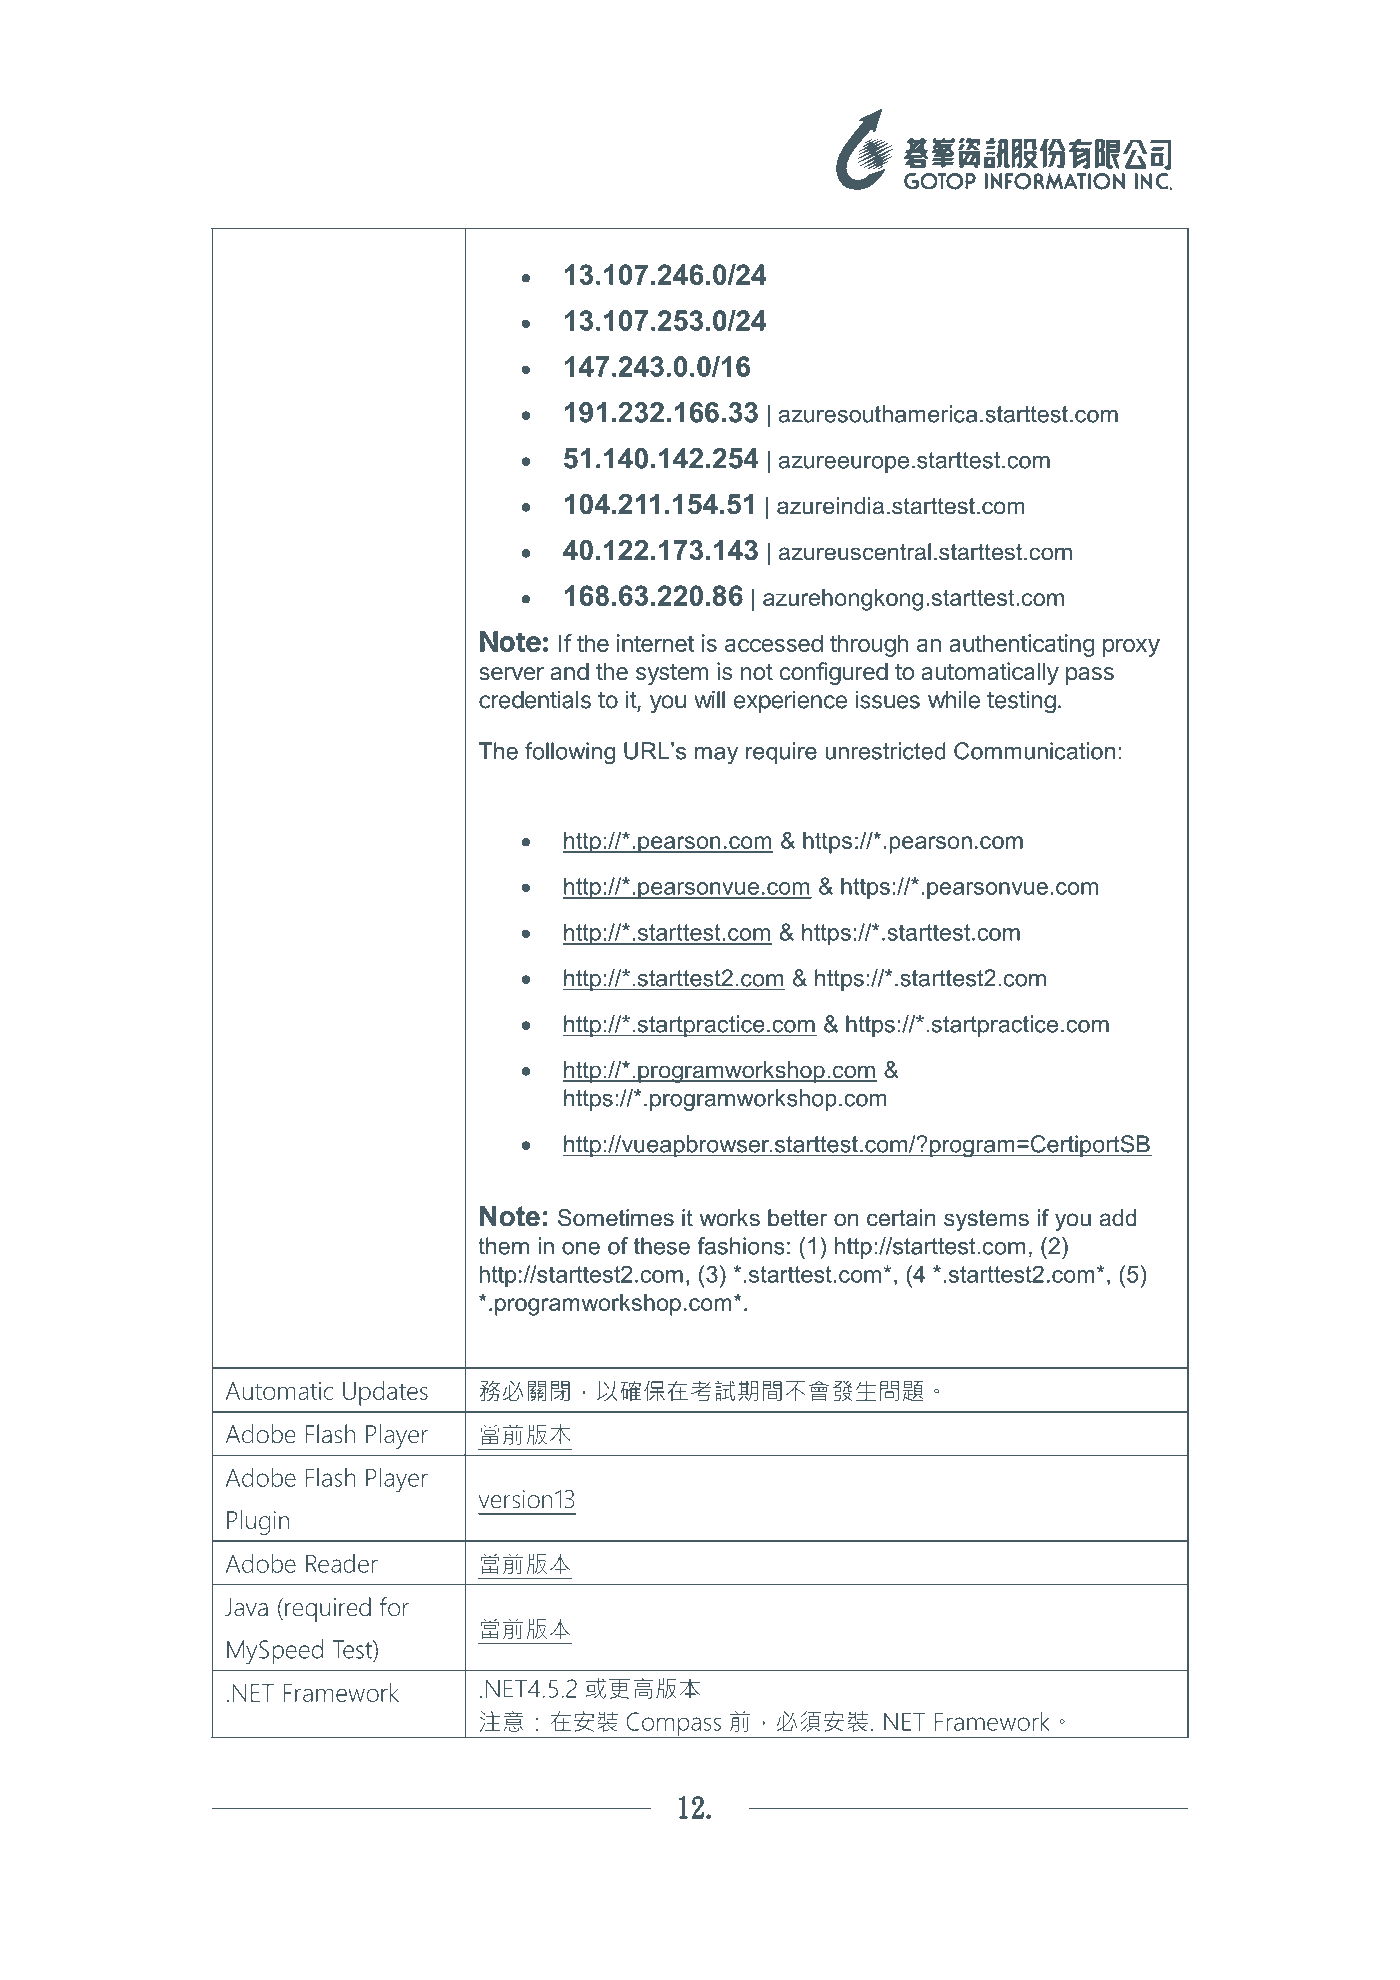 The width and height of the screenshot is (1400, 1980). What do you see at coordinates (1022, 645) in the screenshot?
I see `authenticating` at bounding box center [1022, 645].
